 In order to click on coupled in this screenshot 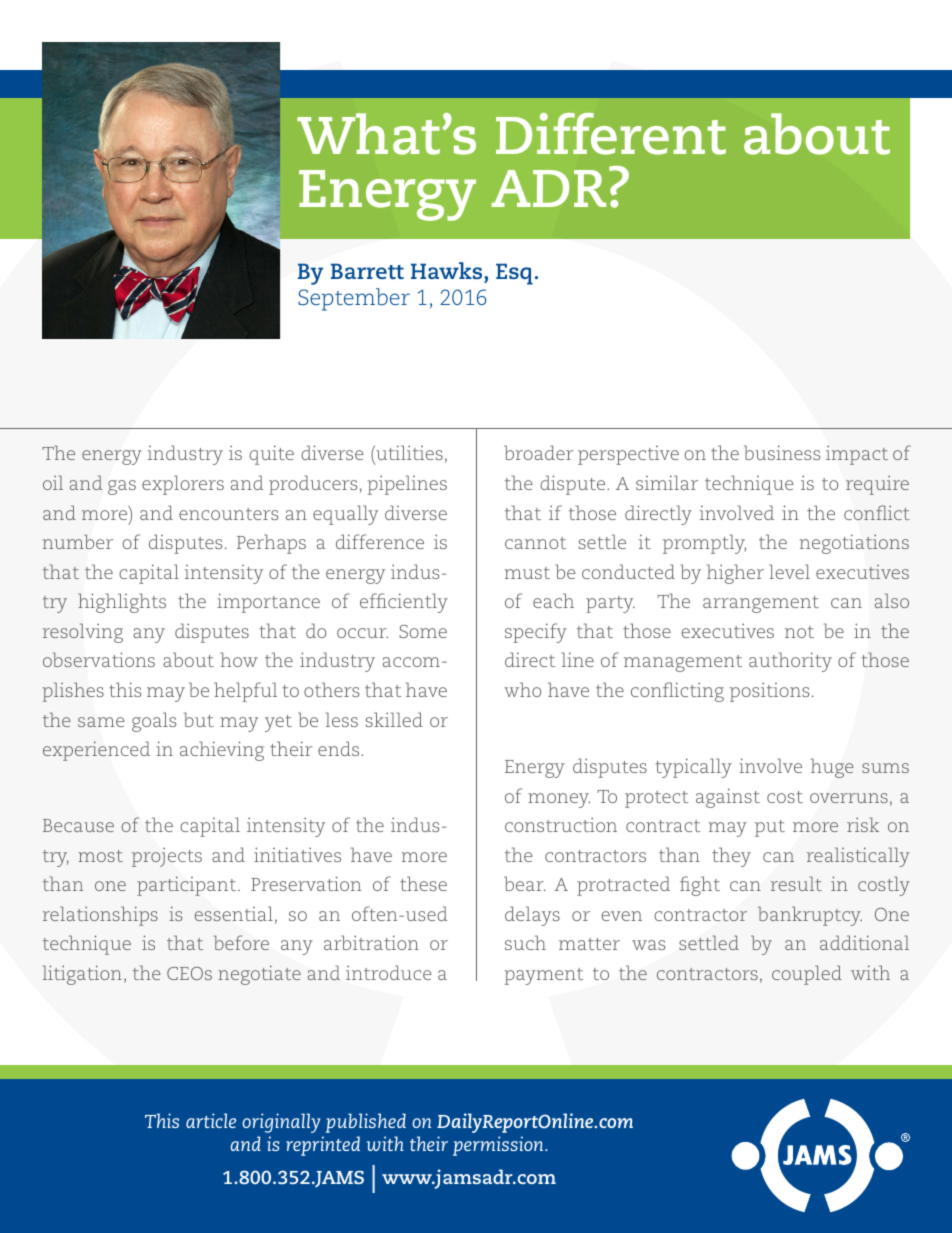, I will do `click(807, 975)`.
